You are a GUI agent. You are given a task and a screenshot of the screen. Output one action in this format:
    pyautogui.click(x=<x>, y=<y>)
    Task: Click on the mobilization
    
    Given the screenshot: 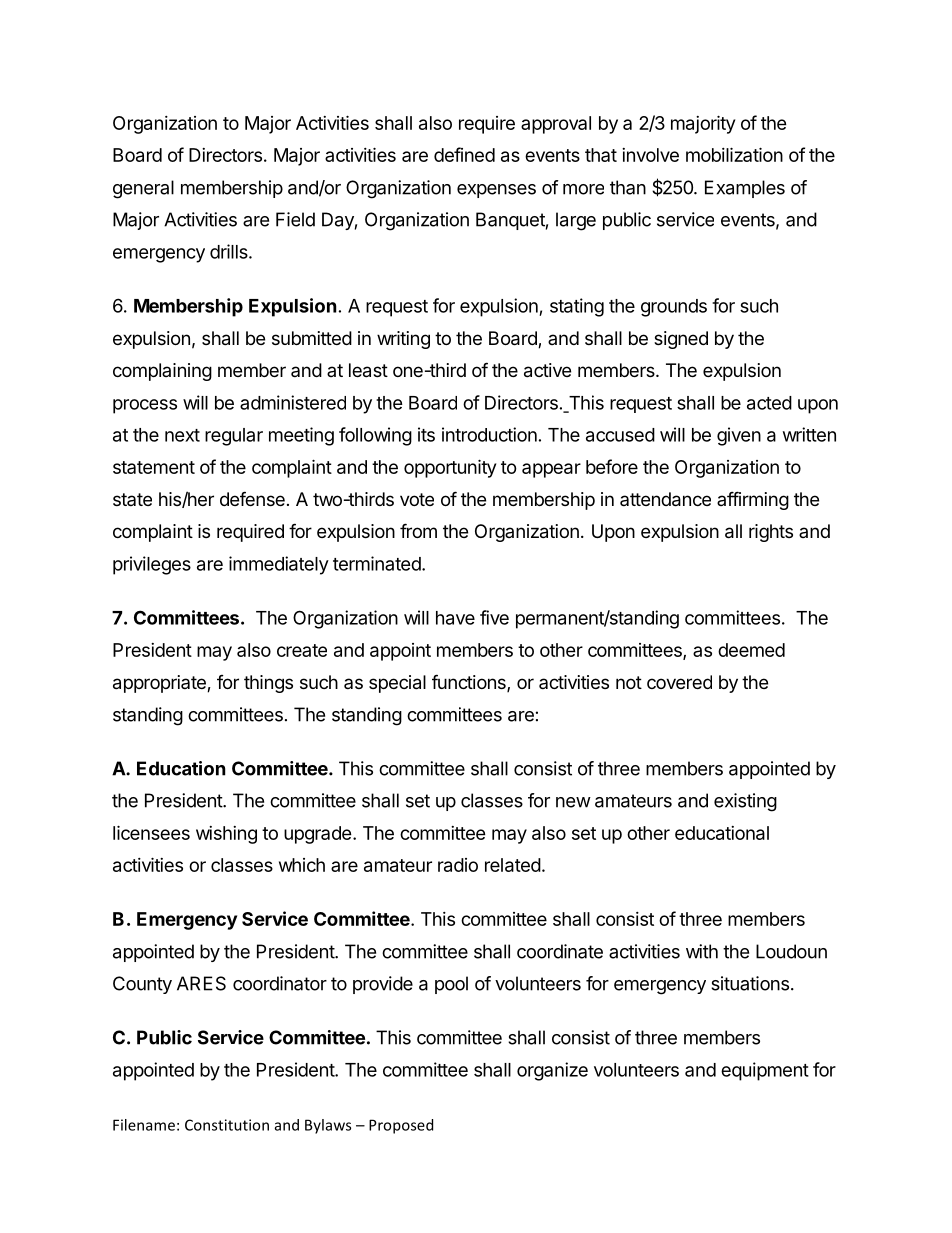 What is the action you would take?
    pyautogui.click(x=734, y=154)
